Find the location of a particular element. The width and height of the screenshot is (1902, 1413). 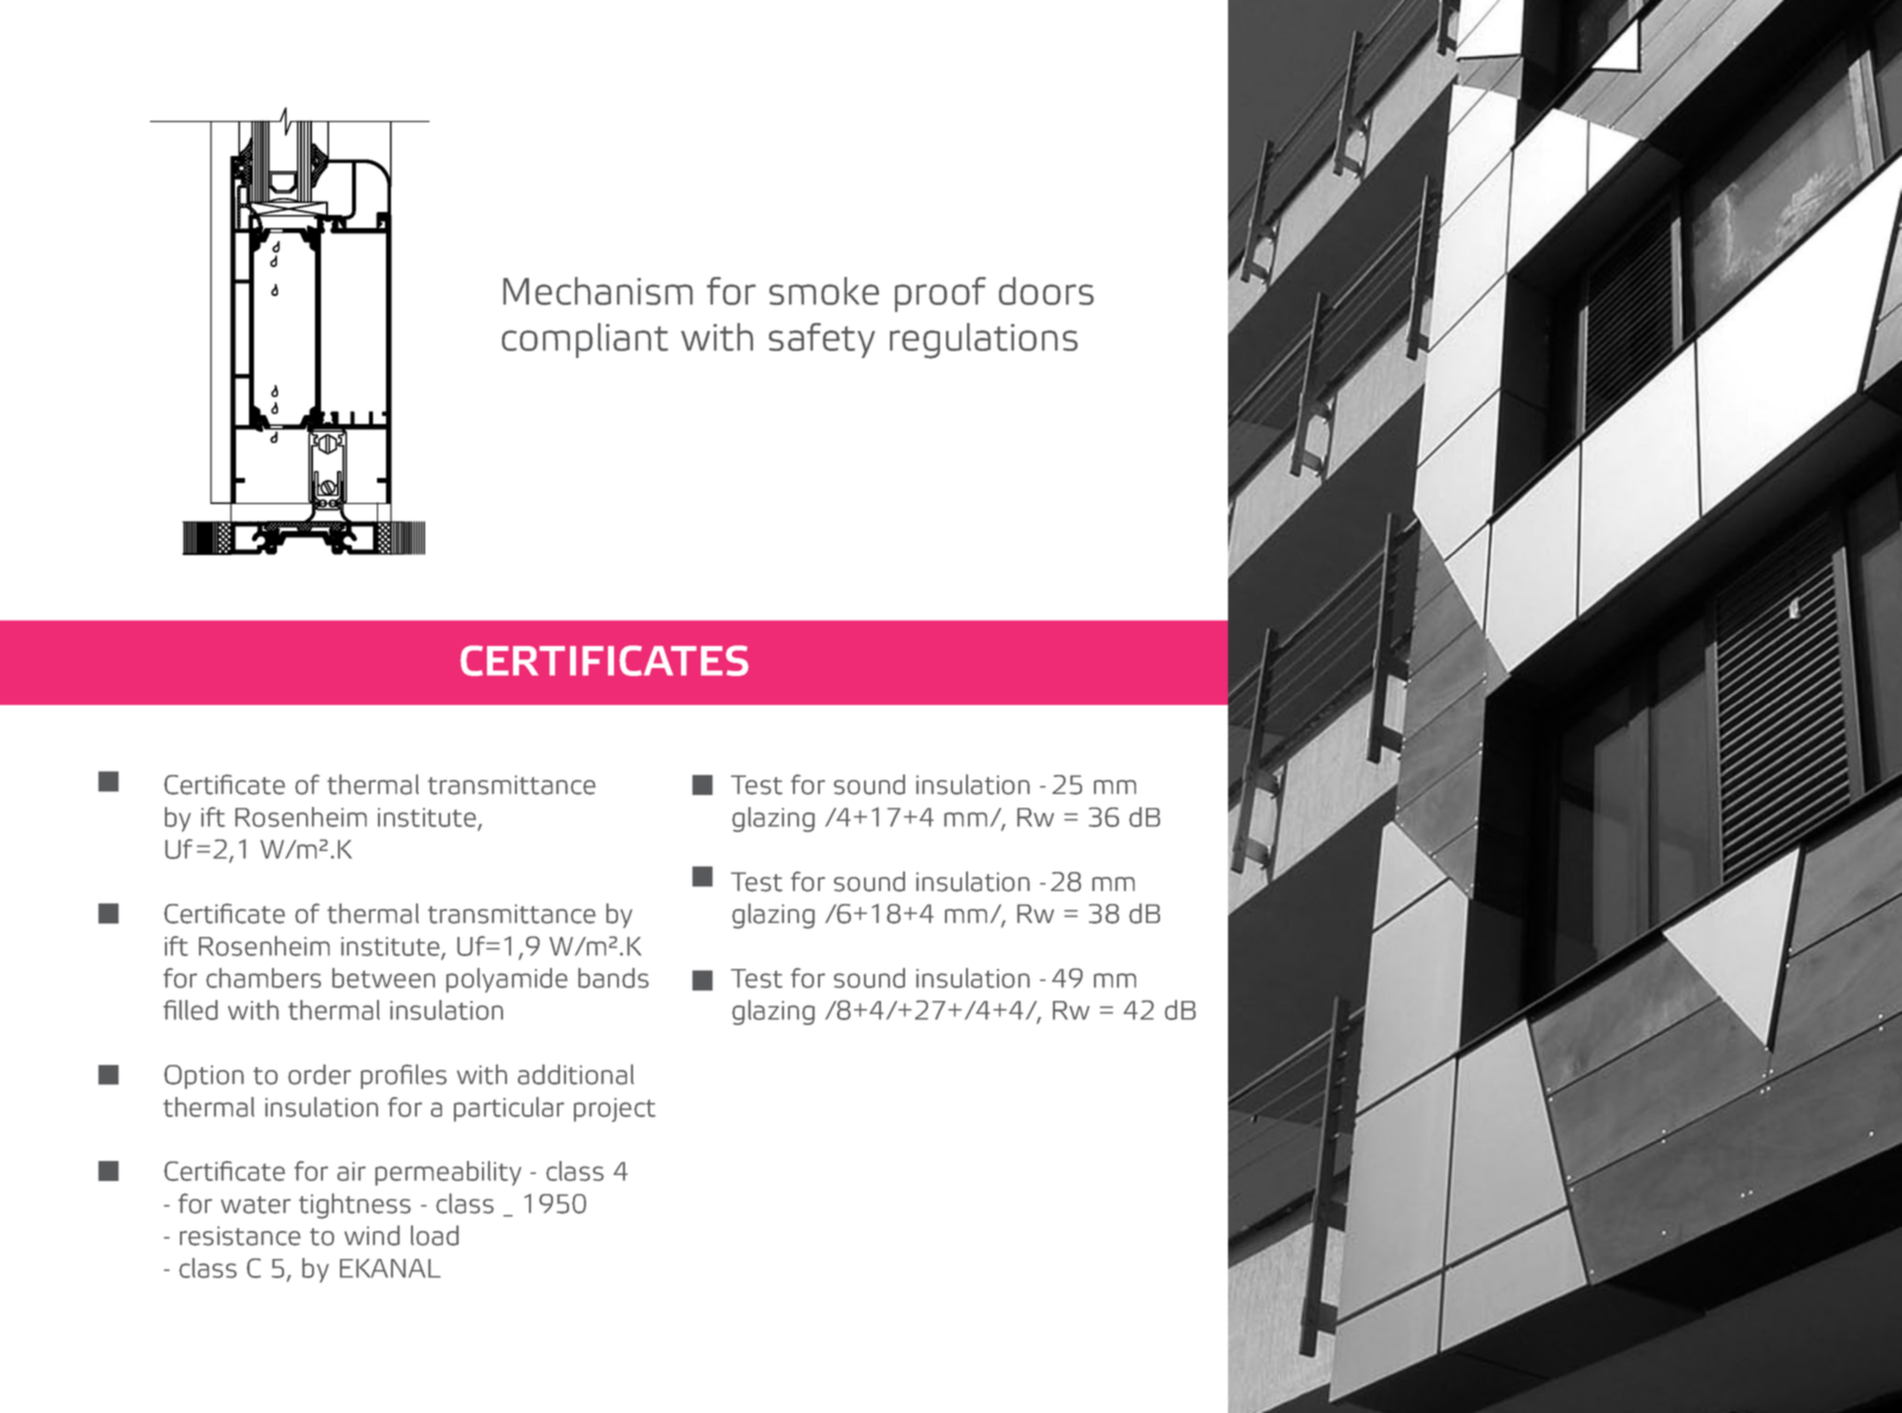

water is located at coordinates (256, 1205).
